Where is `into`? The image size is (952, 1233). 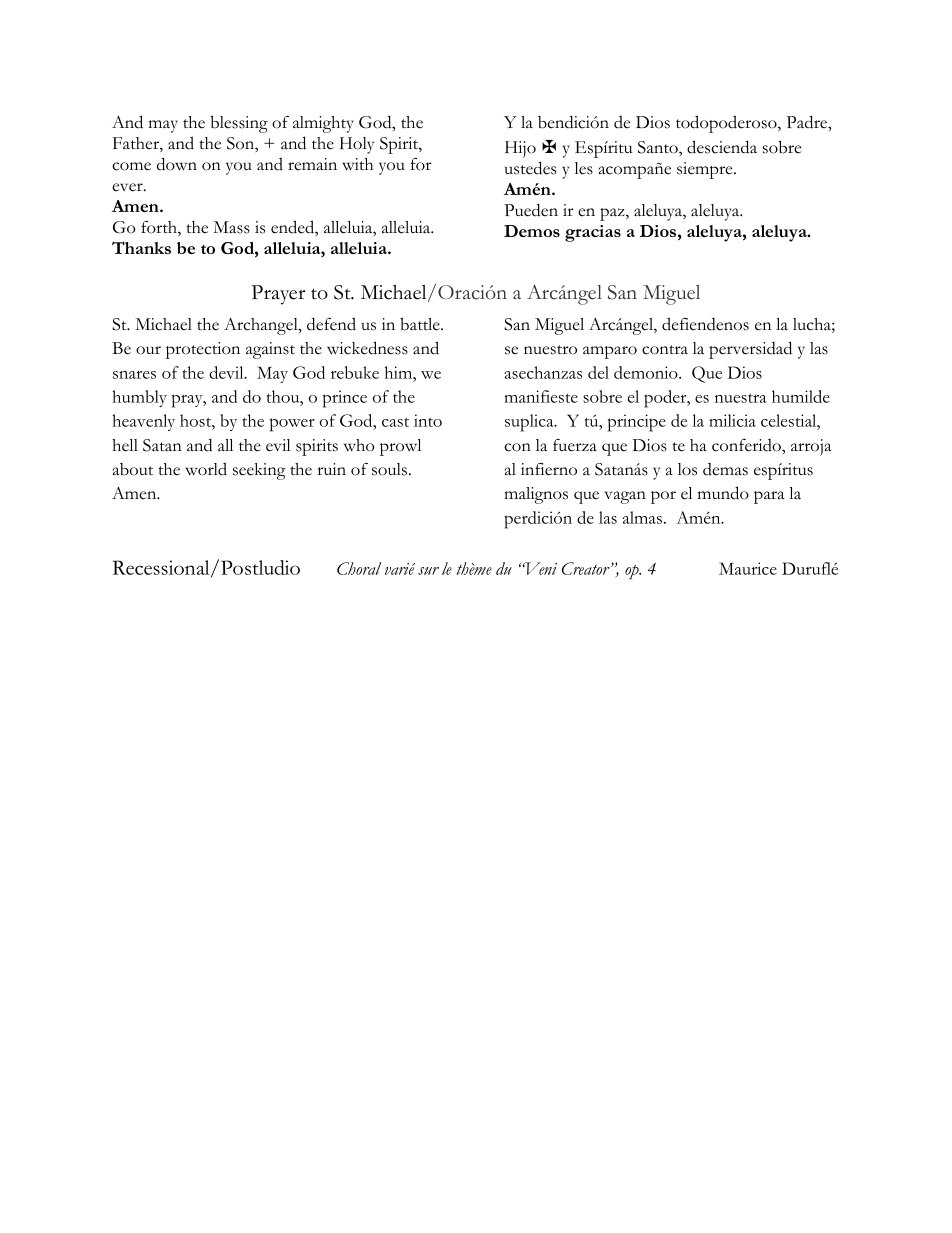
into is located at coordinates (428, 420).
